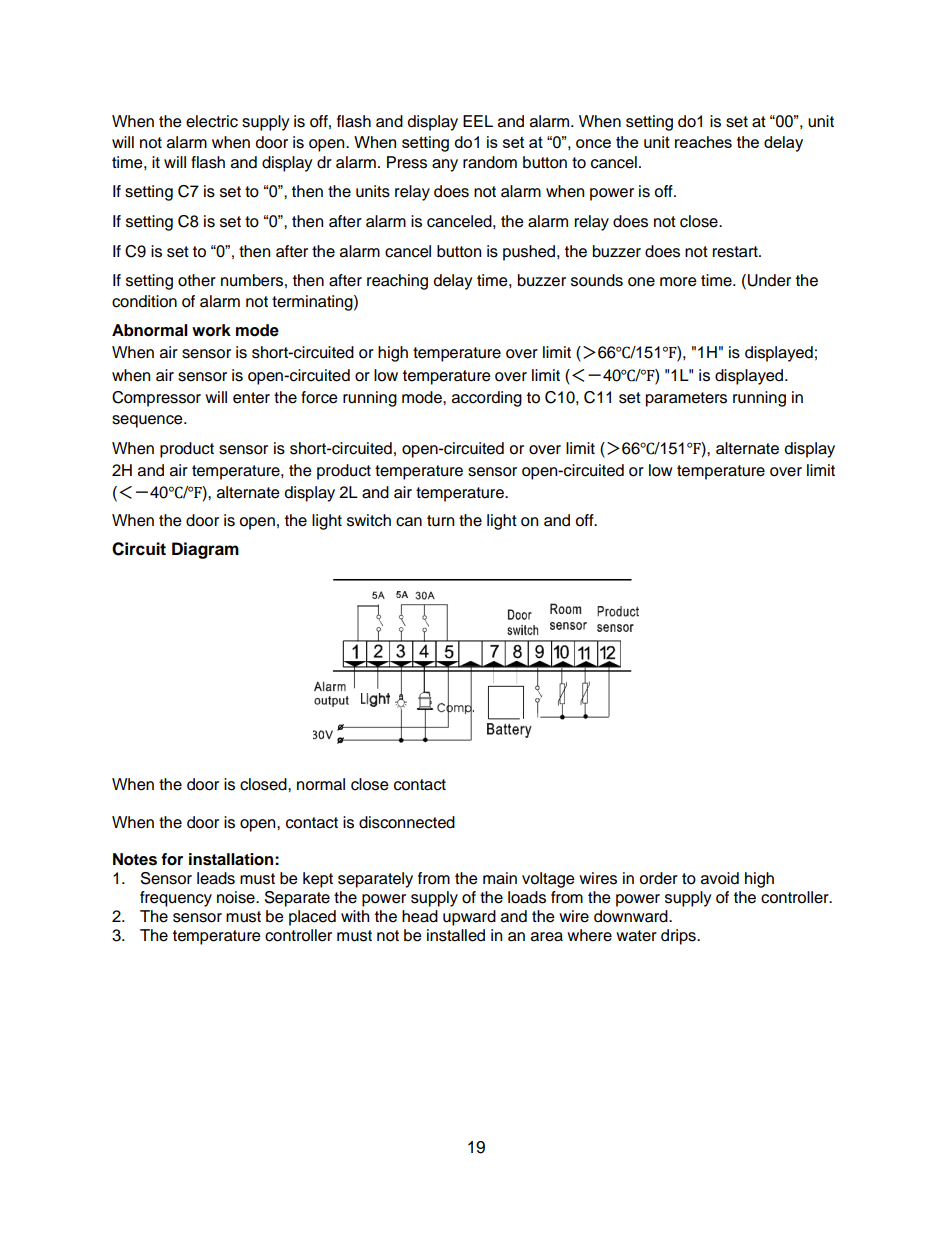  Describe the element at coordinates (211, 330) in the document. I see `work` at that location.
